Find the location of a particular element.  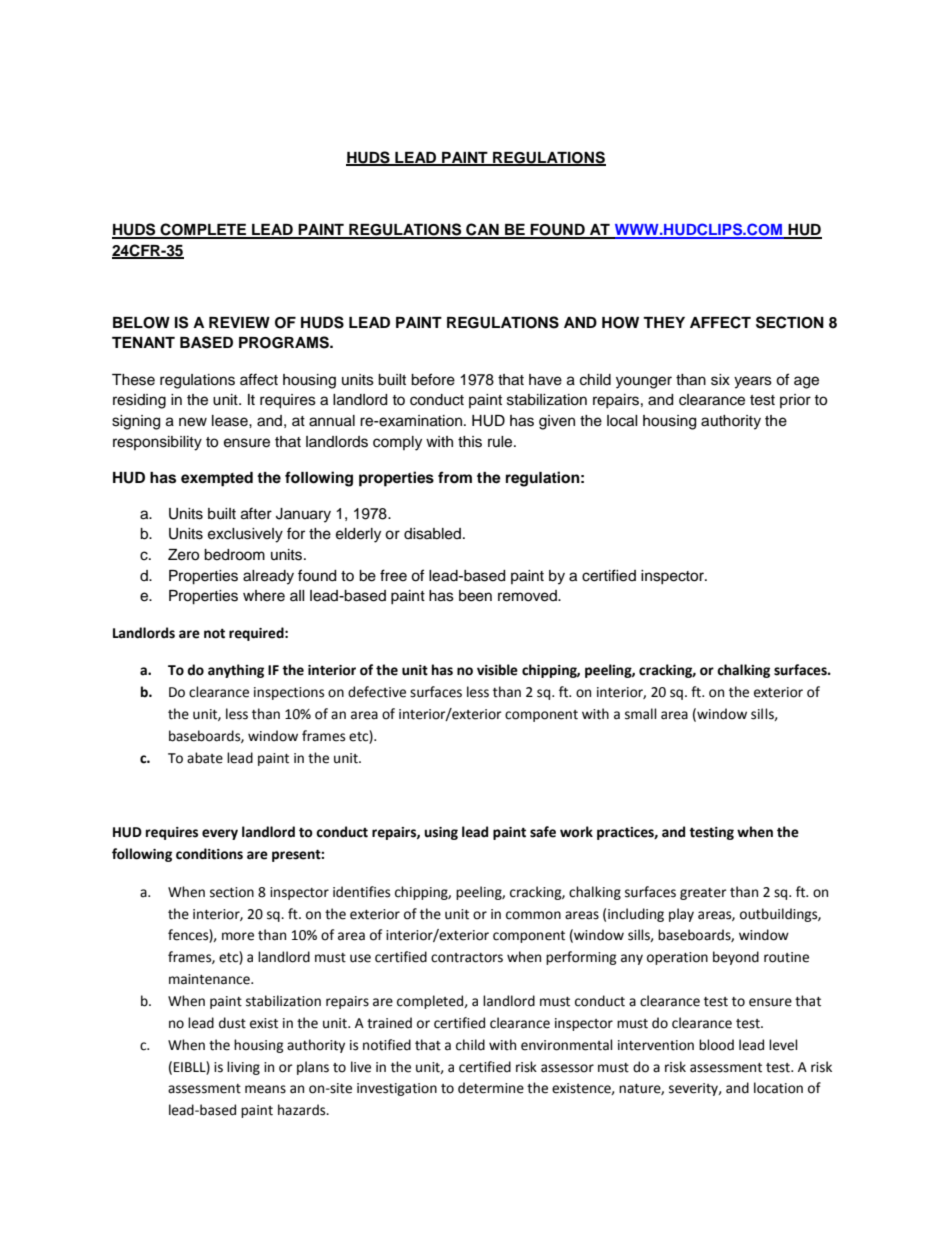

THEY is located at coordinates (664, 322).
